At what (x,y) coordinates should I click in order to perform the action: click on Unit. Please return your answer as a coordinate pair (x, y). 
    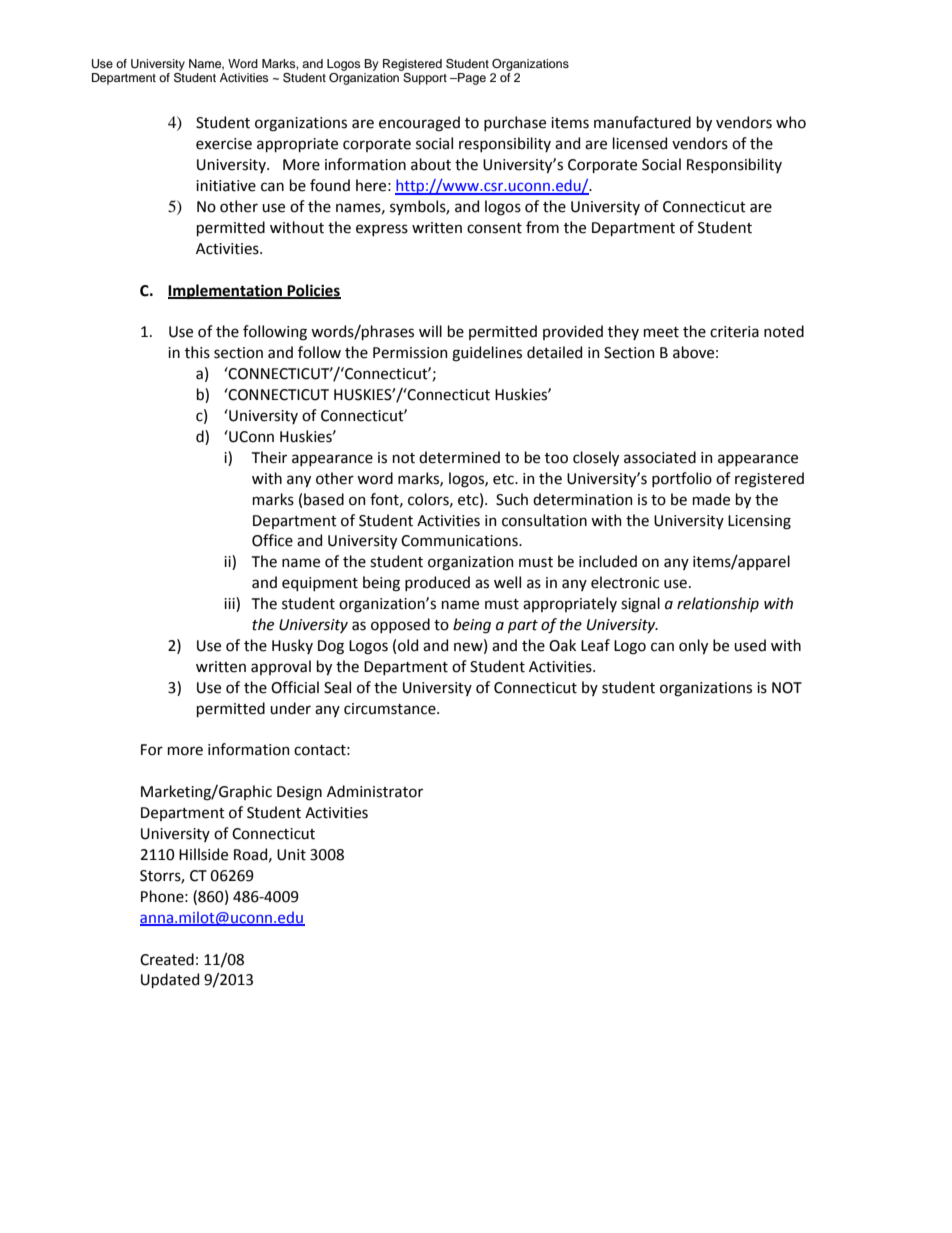
    Looking at the image, I should click on (291, 855).
